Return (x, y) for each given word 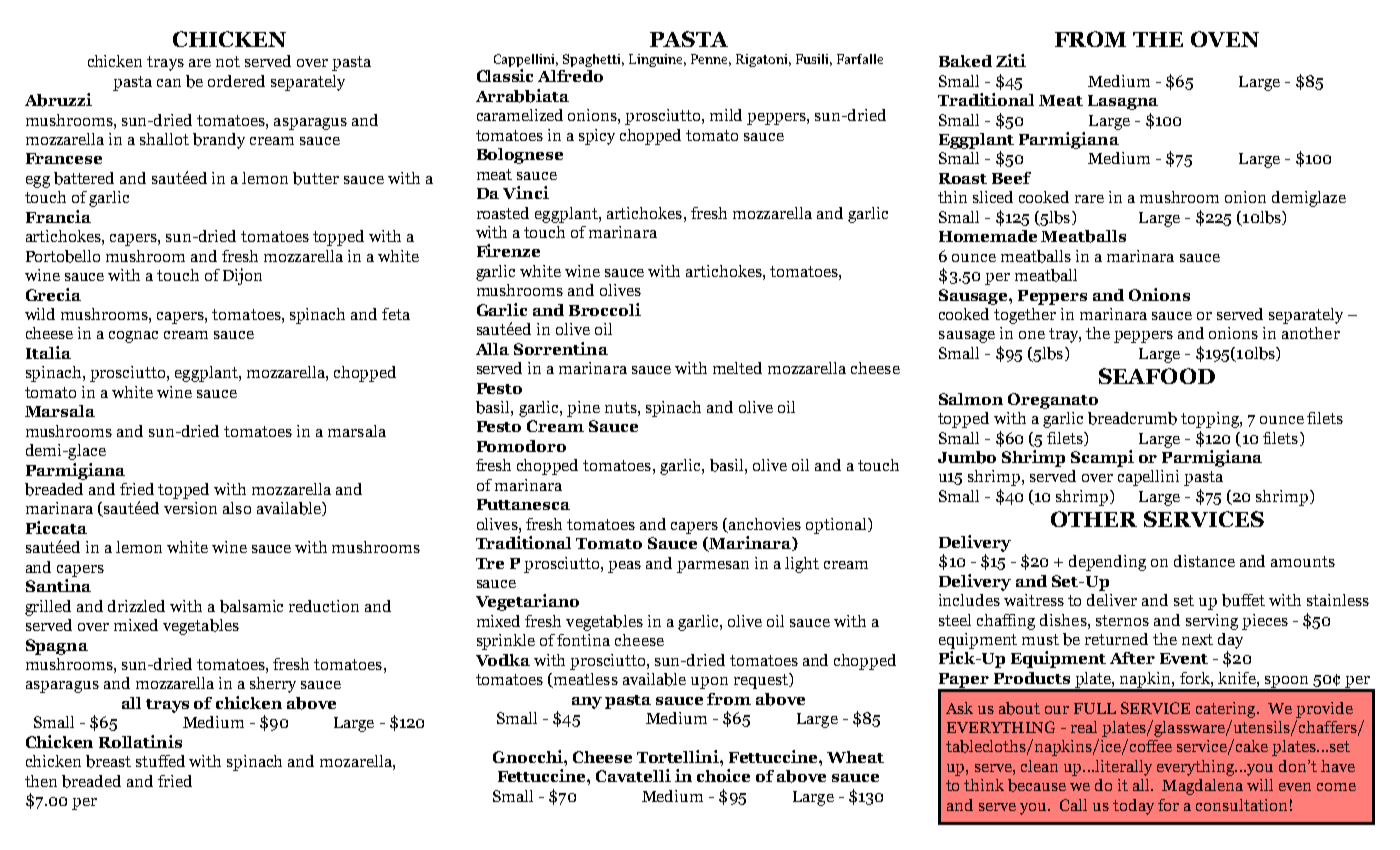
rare (1089, 199)
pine (583, 409)
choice (723, 775)
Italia (48, 352)
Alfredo (570, 76)
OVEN (1225, 39)
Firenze (508, 250)
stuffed (160, 761)
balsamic (251, 606)
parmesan (713, 567)
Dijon (242, 276)
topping (1211, 420)
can (169, 83)
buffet (1243, 600)
